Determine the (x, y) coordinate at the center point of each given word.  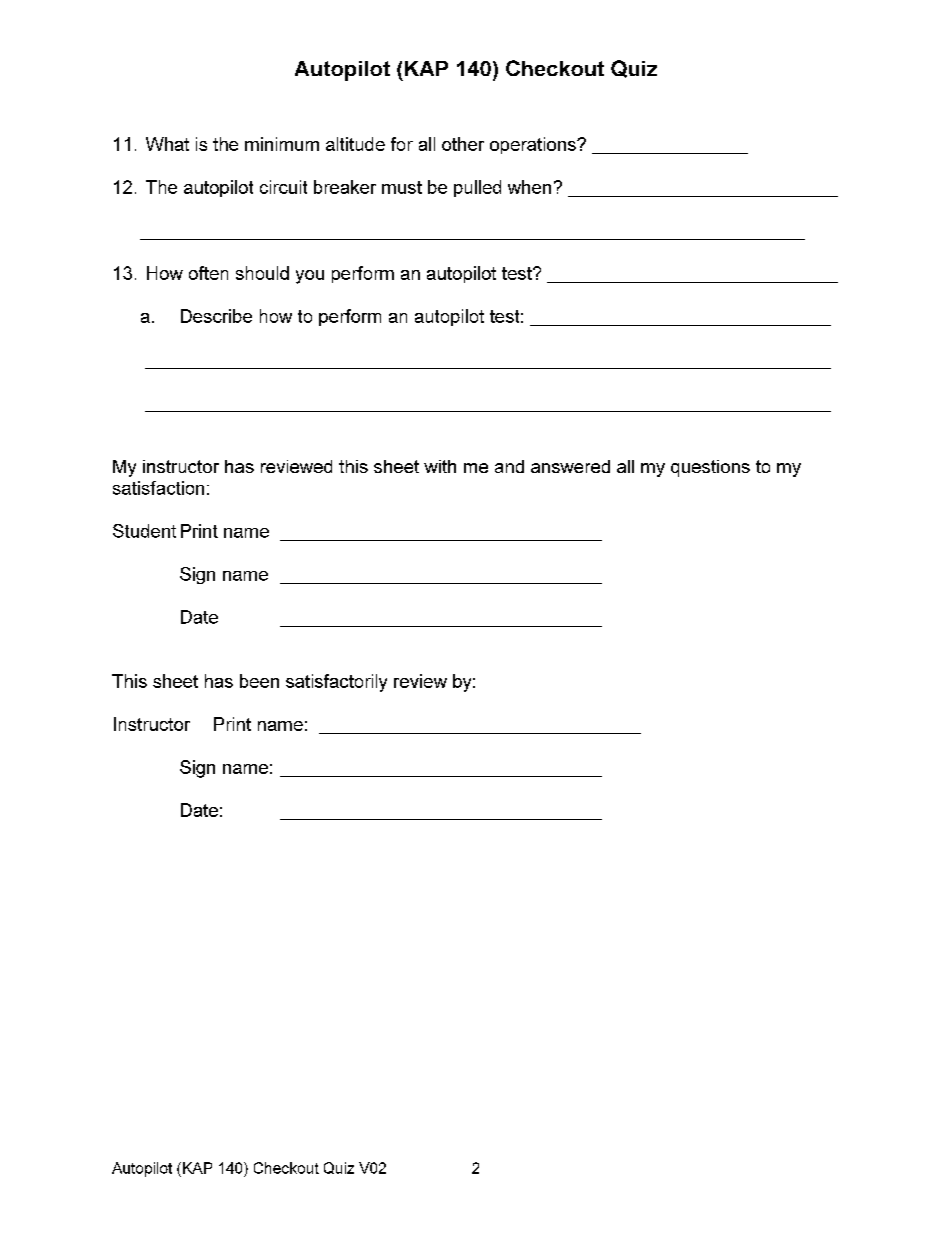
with (440, 466)
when (529, 187)
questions (710, 468)
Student (144, 531)
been (259, 681)
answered (570, 466)
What (167, 144)
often (208, 273)
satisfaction (158, 488)
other (463, 144)
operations (534, 145)
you (310, 277)
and (509, 466)
